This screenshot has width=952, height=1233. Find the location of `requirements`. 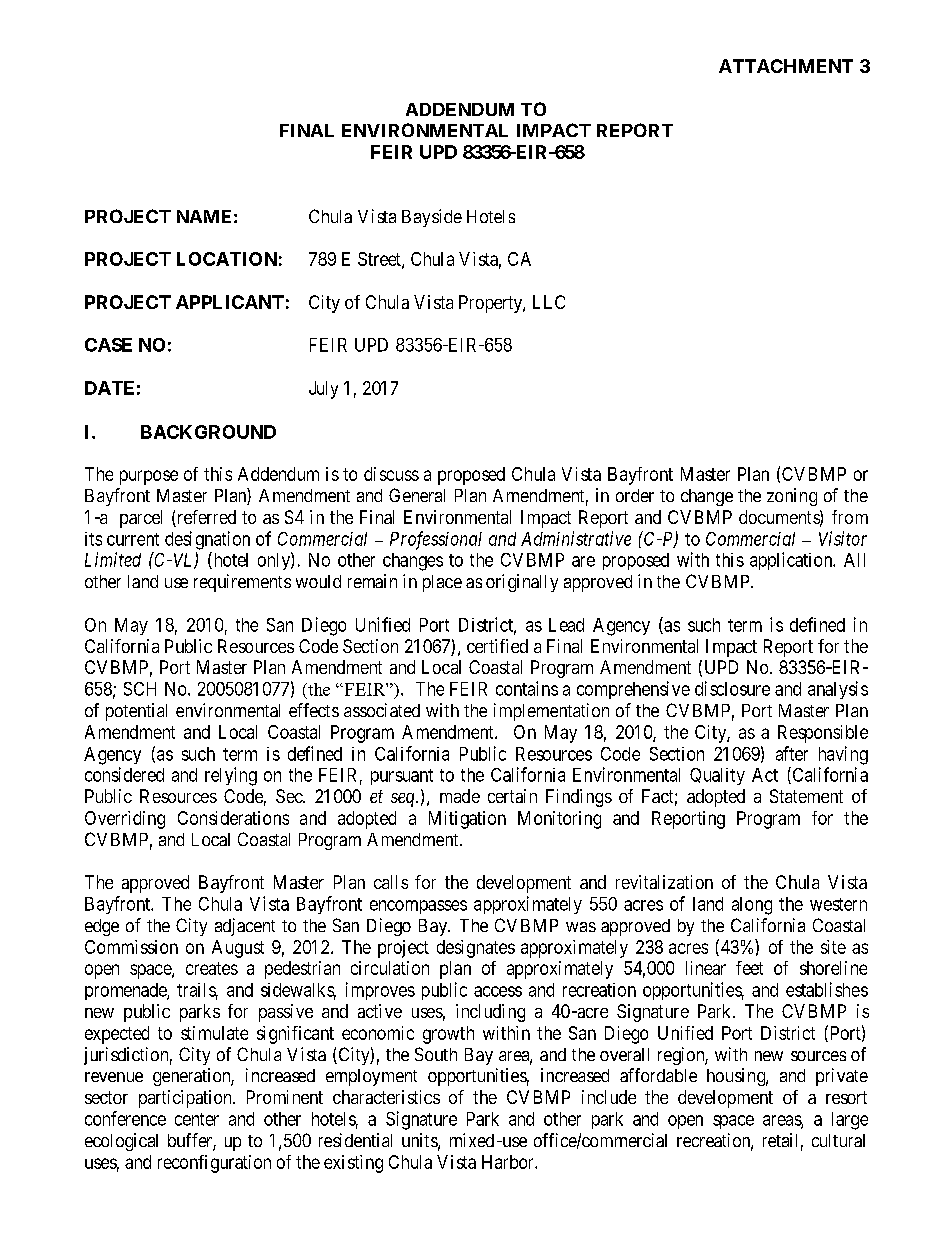

requirements is located at coordinates (242, 583).
